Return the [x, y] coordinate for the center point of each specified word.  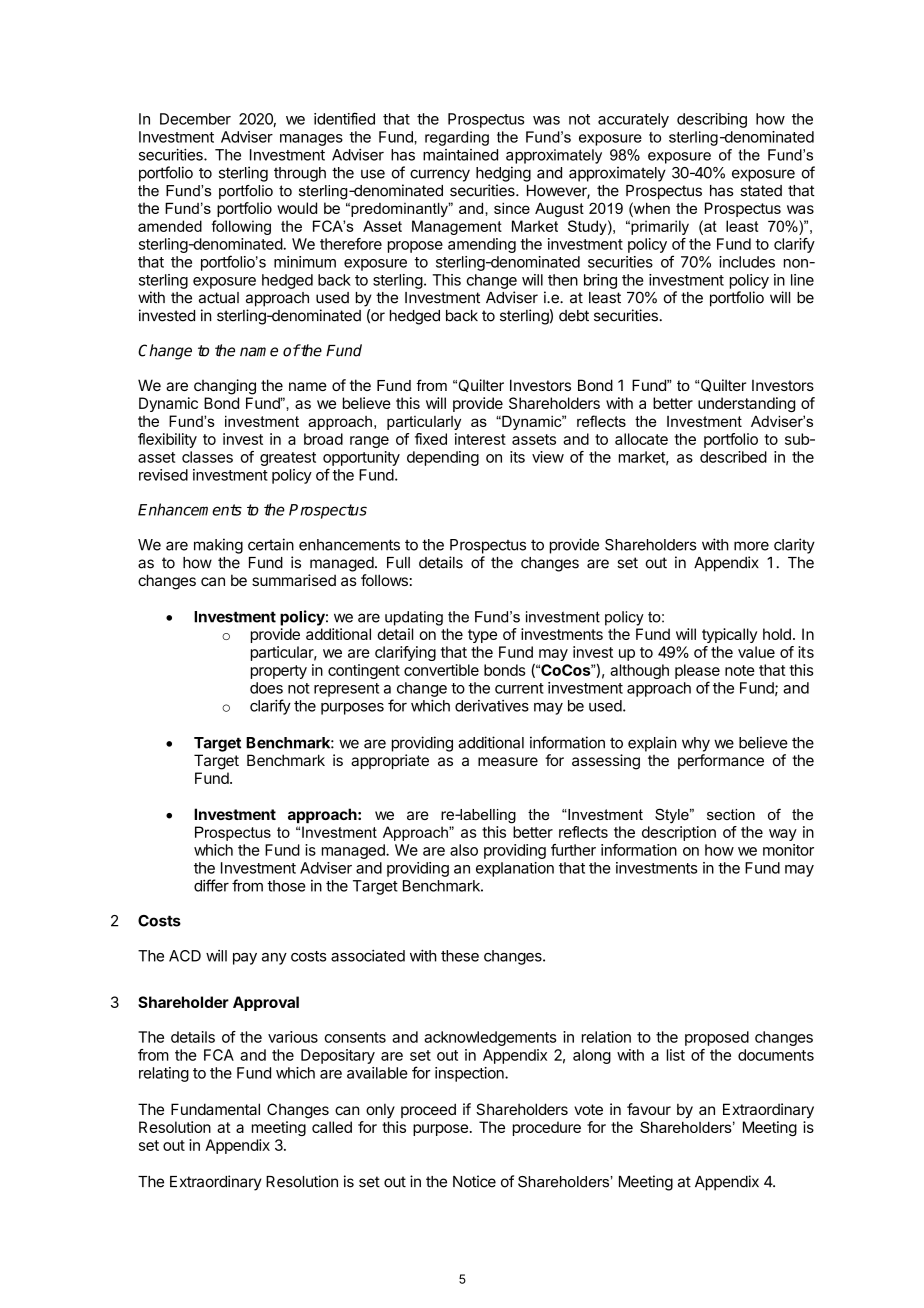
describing [712, 120]
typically [729, 635]
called [332, 1127]
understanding [746, 404]
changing [225, 387]
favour [649, 1109]
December [195, 119]
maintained [460, 155]
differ [211, 885]
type [482, 636]
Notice [474, 1181]
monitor [788, 850]
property [279, 672]
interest [480, 439]
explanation [515, 869]
